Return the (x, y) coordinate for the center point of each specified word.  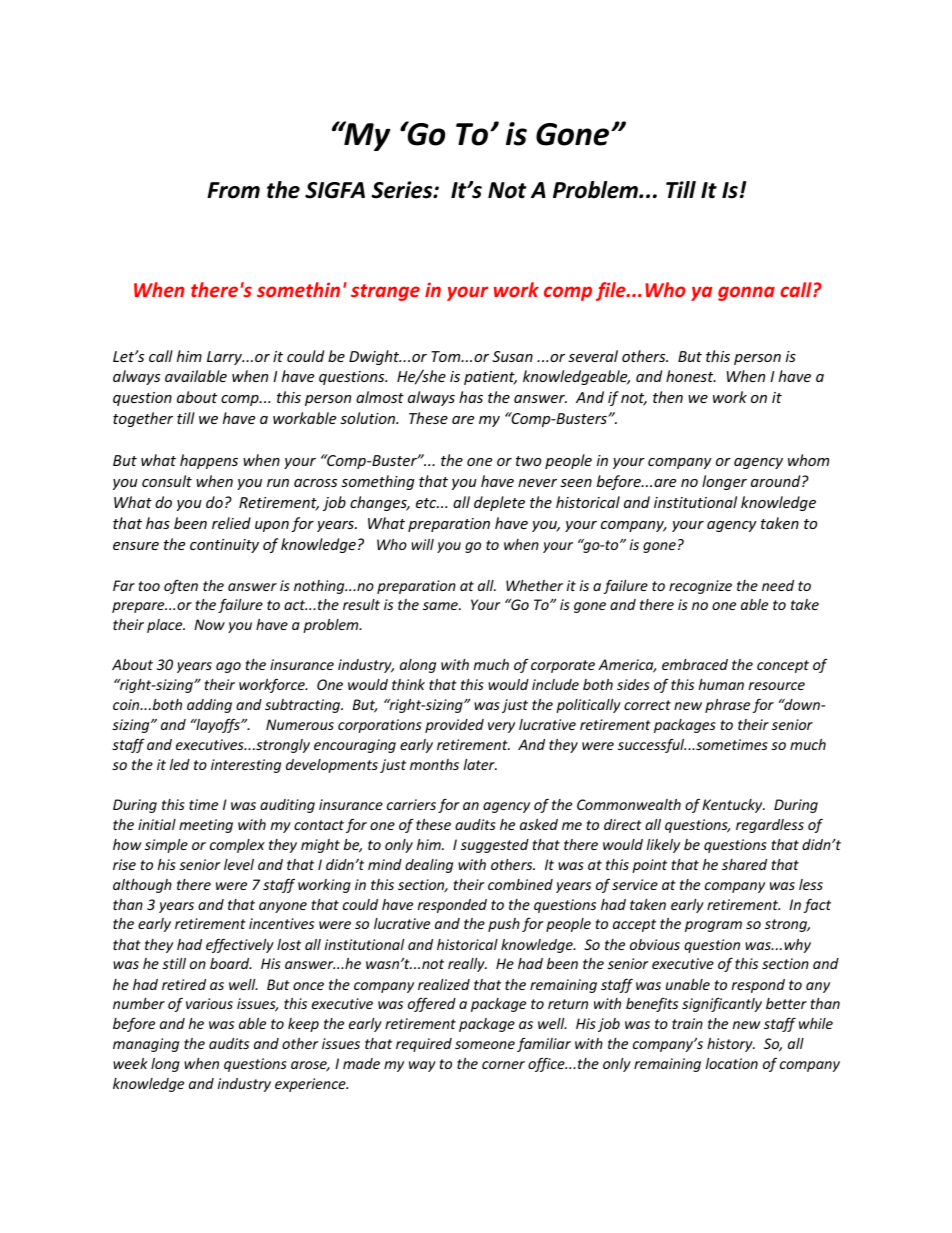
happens (209, 461)
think (408, 684)
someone (485, 1045)
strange (385, 292)
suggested (495, 846)
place (166, 626)
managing (146, 1045)
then (668, 397)
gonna (746, 293)
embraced (695, 664)
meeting (206, 826)
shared (744, 864)
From (233, 190)
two (528, 461)
